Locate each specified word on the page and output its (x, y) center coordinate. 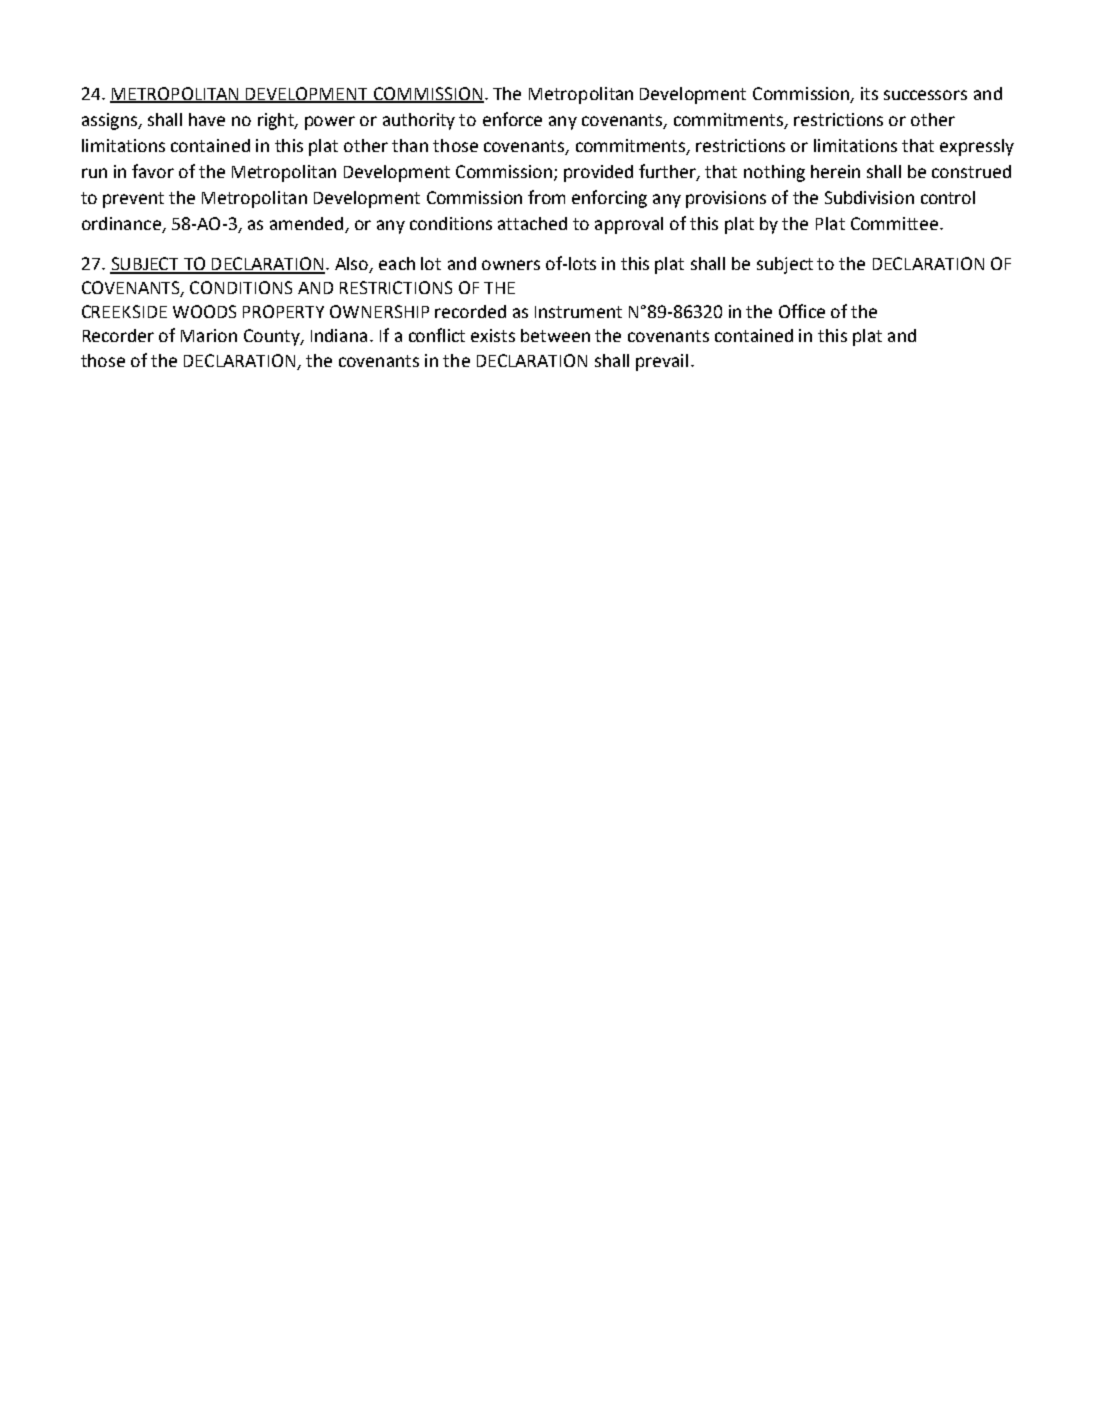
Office (802, 311)
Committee (896, 223)
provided (598, 173)
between (555, 335)
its (869, 93)
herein (835, 171)
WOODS (204, 311)
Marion (209, 335)
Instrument (578, 312)
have (207, 119)
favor (153, 171)
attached (532, 223)
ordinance (121, 223)
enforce (512, 119)
